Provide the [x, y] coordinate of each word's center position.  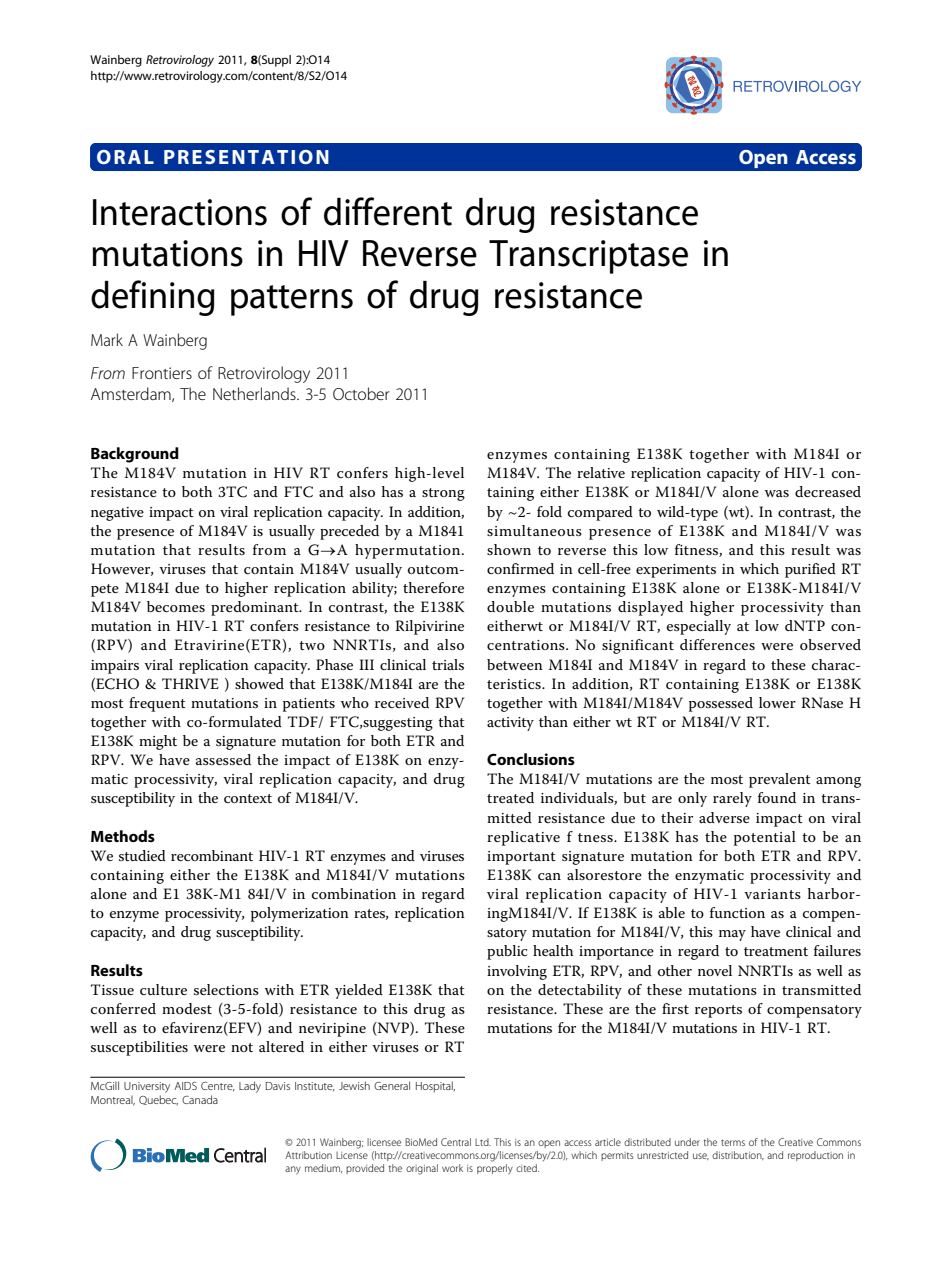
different [388, 211]
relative [601, 472]
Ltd [483, 1142]
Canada [200, 1099]
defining [153, 298]
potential [765, 838]
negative [117, 514]
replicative [523, 838]
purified [810, 570]
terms [733, 1142]
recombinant [212, 855]
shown [509, 549]
